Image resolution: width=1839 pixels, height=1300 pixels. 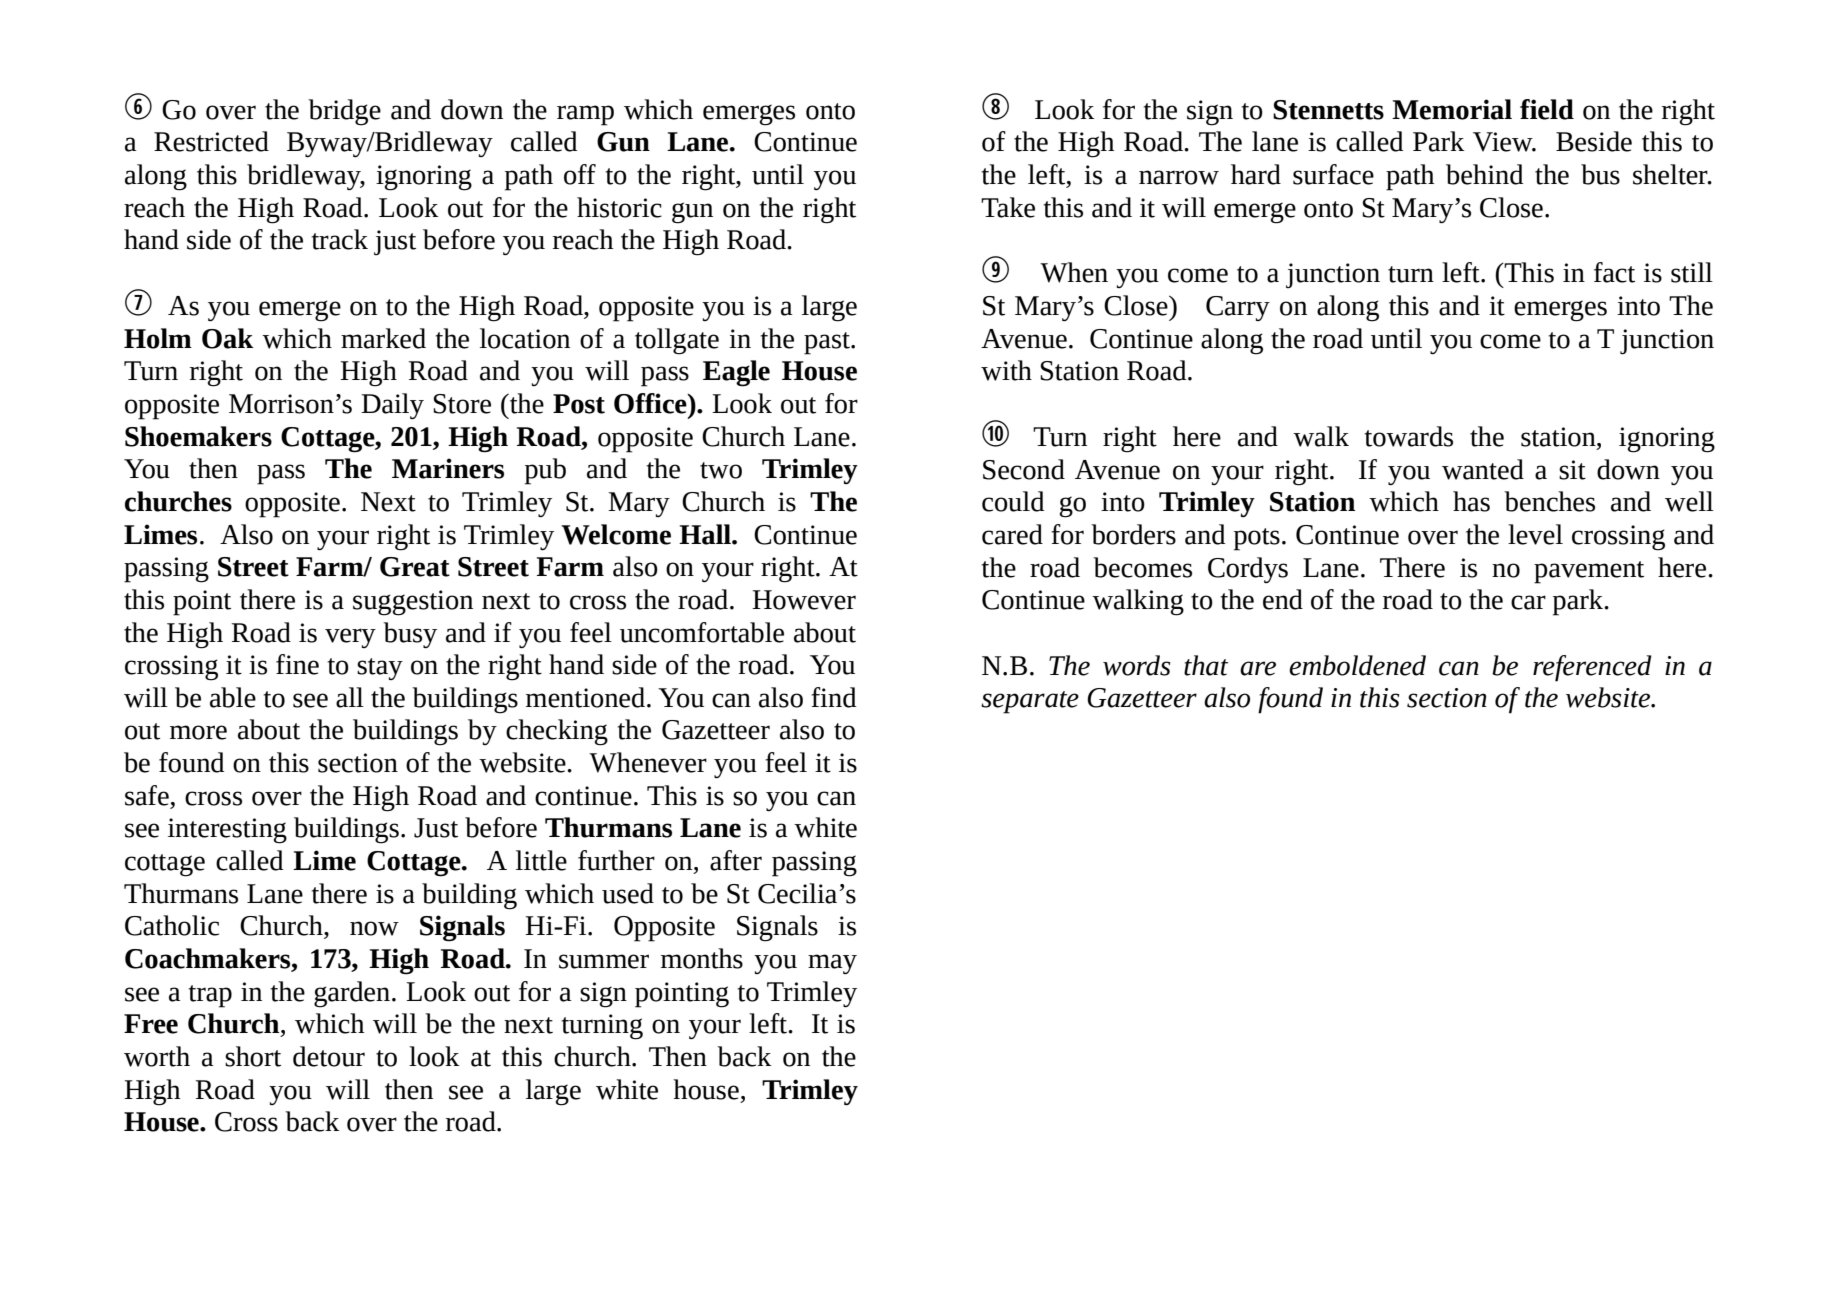 What do you see at coordinates (1547, 109) in the document?
I see `field` at bounding box center [1547, 109].
